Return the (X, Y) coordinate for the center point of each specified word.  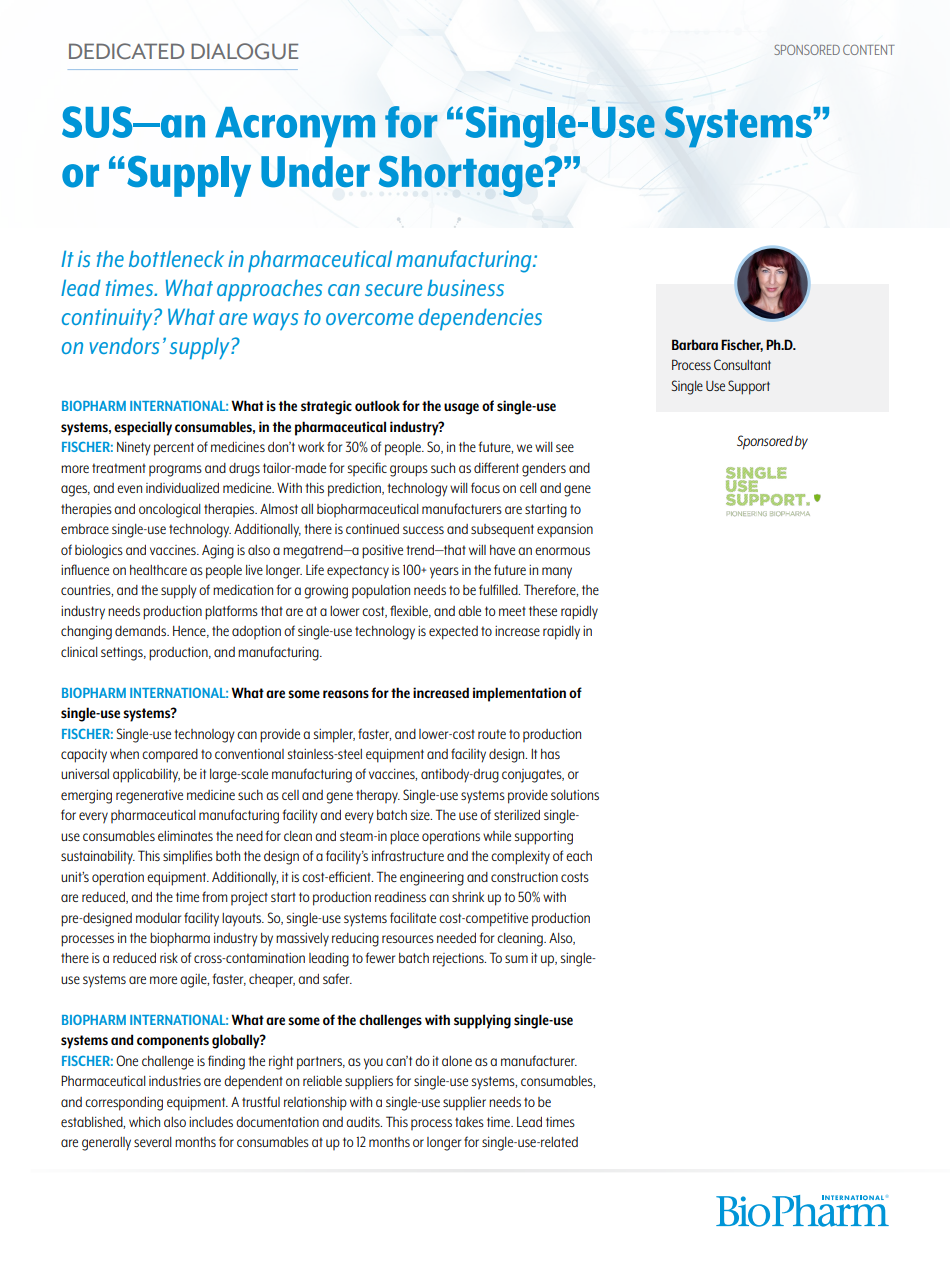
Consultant (742, 364)
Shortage (461, 176)
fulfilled (499, 589)
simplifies (188, 857)
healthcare (158, 570)
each (579, 856)
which (144, 1122)
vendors (124, 345)
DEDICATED (126, 51)
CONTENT (869, 49)
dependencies (480, 319)
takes (469, 1122)
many (557, 573)
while (497, 836)
